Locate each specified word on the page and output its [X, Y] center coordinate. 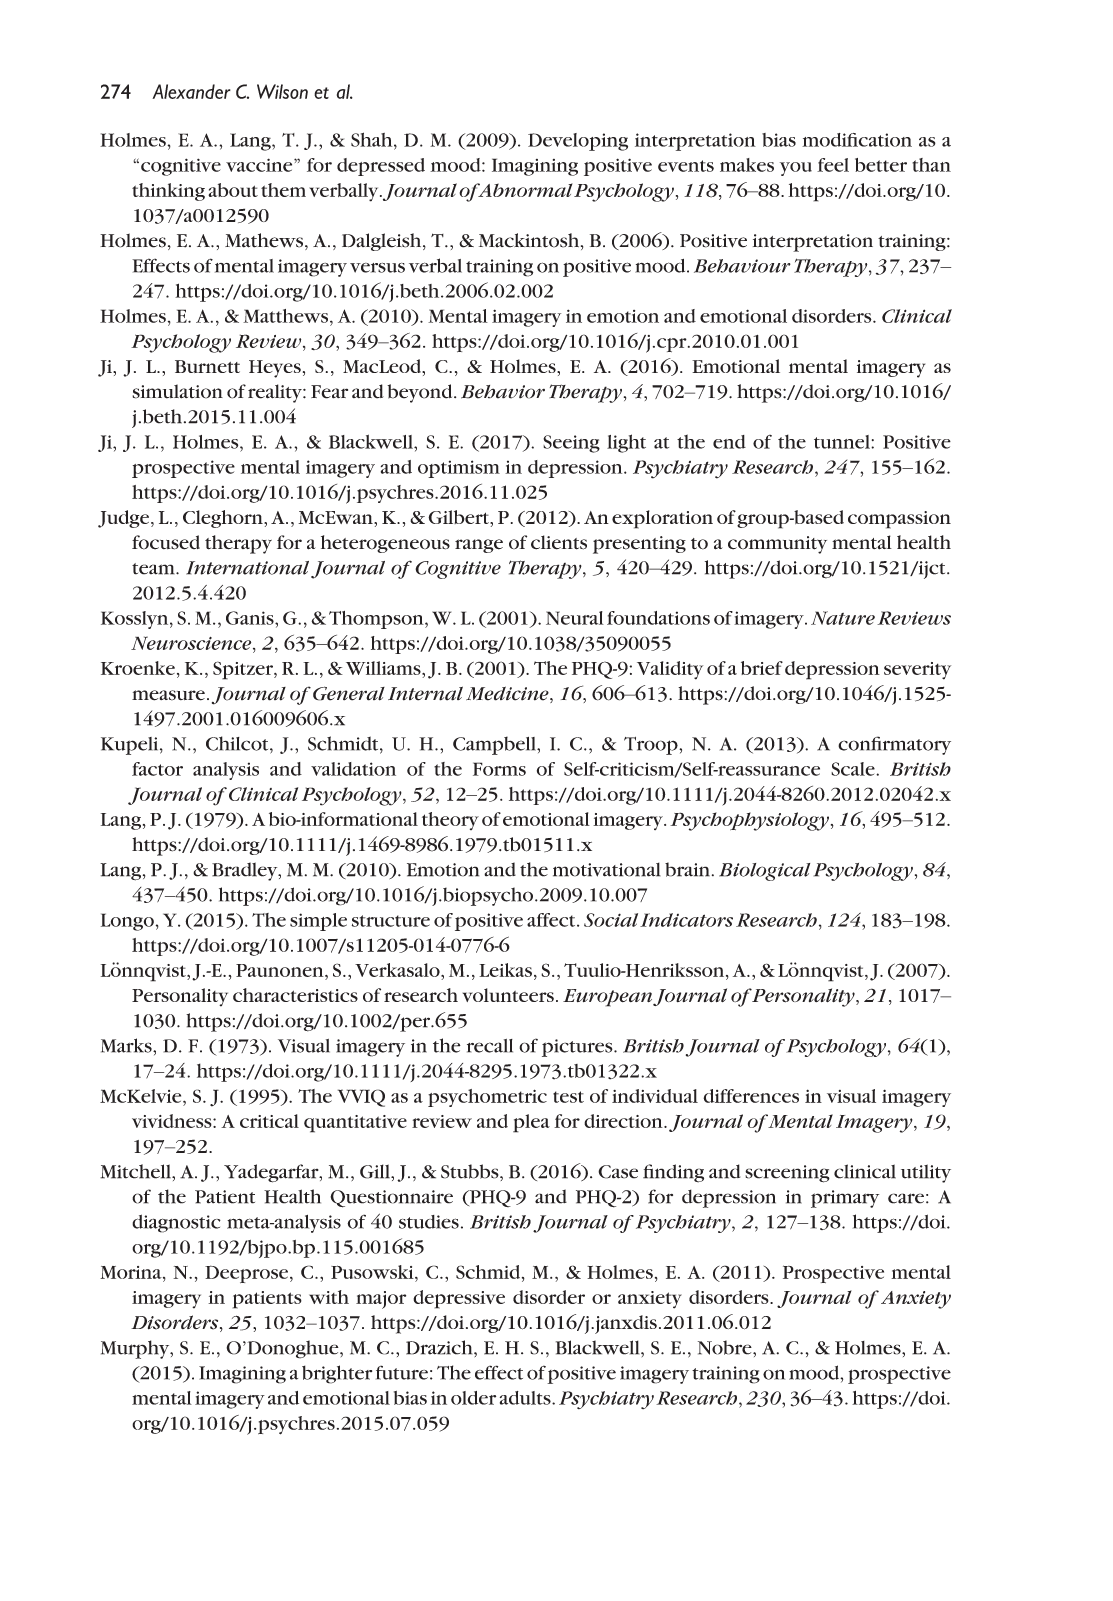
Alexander [191, 91]
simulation [177, 391]
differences [751, 1096]
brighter [337, 1374]
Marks [127, 1045]
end [729, 442]
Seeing [571, 444]
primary [845, 1199]
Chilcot [238, 743]
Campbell [495, 745]
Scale [854, 769]
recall [490, 1046]
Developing [578, 142]
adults [526, 1398]
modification [857, 140]
